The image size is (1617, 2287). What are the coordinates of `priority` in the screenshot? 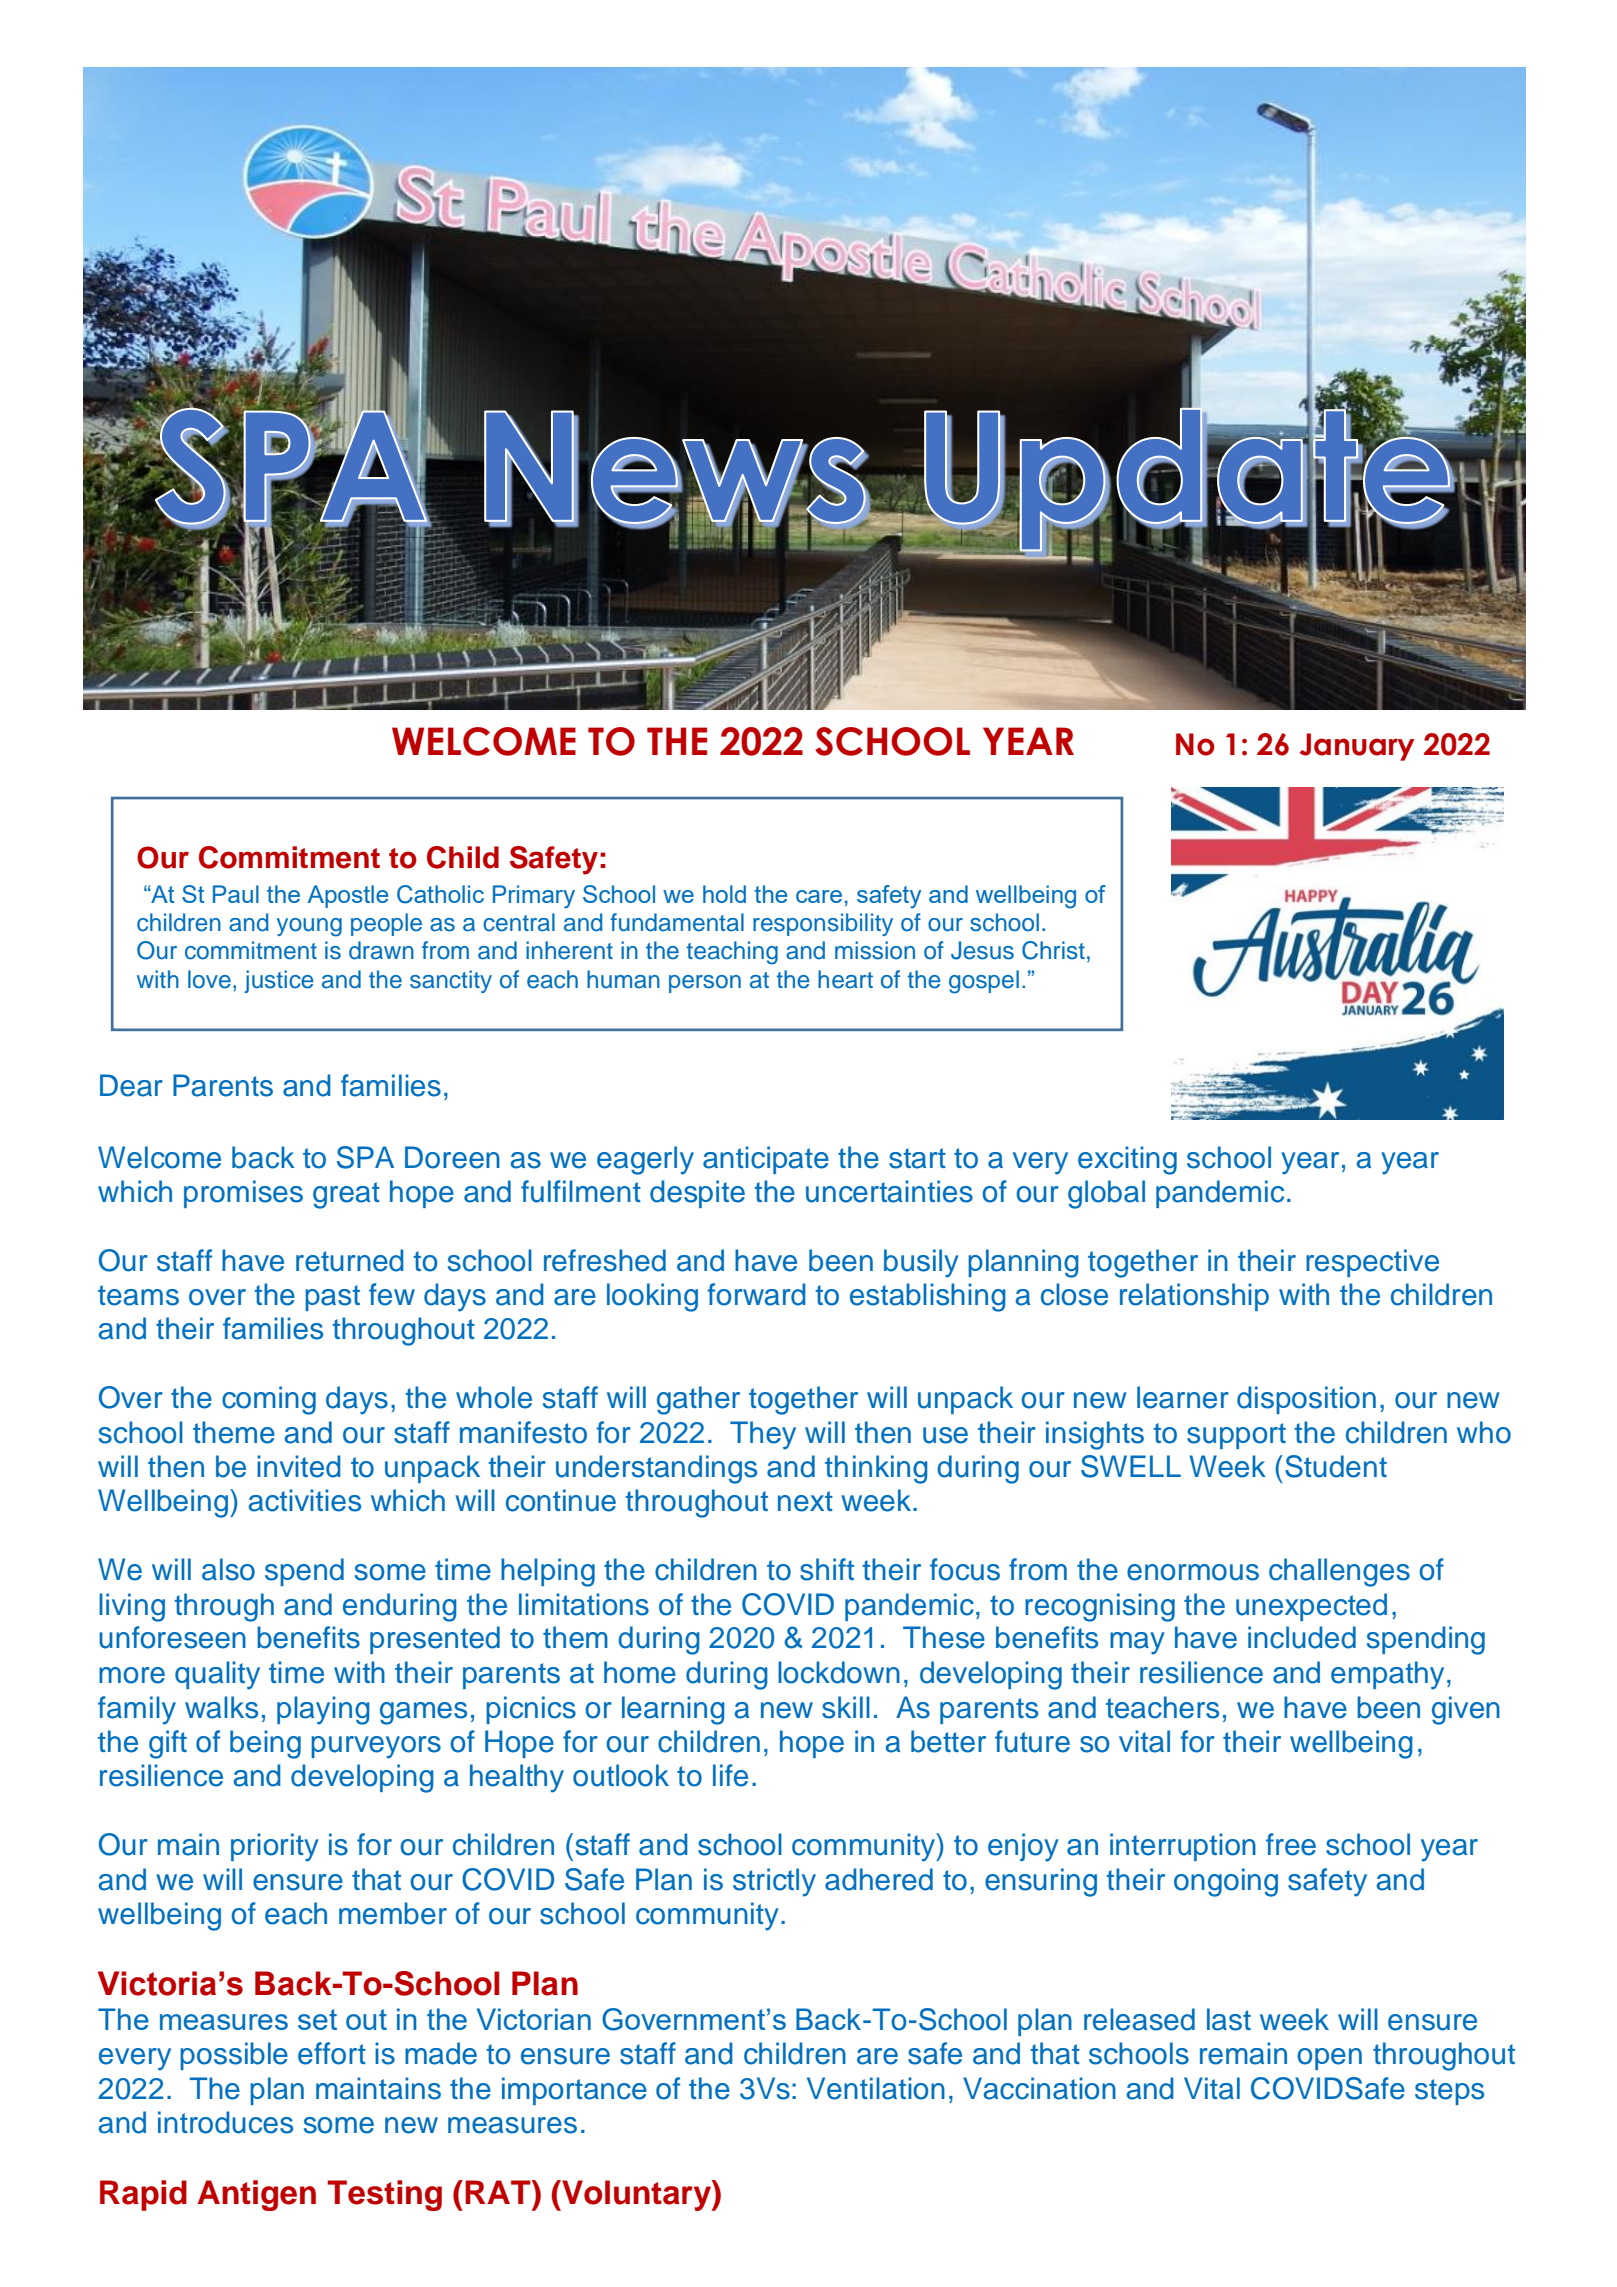 It's located at (275, 1847).
